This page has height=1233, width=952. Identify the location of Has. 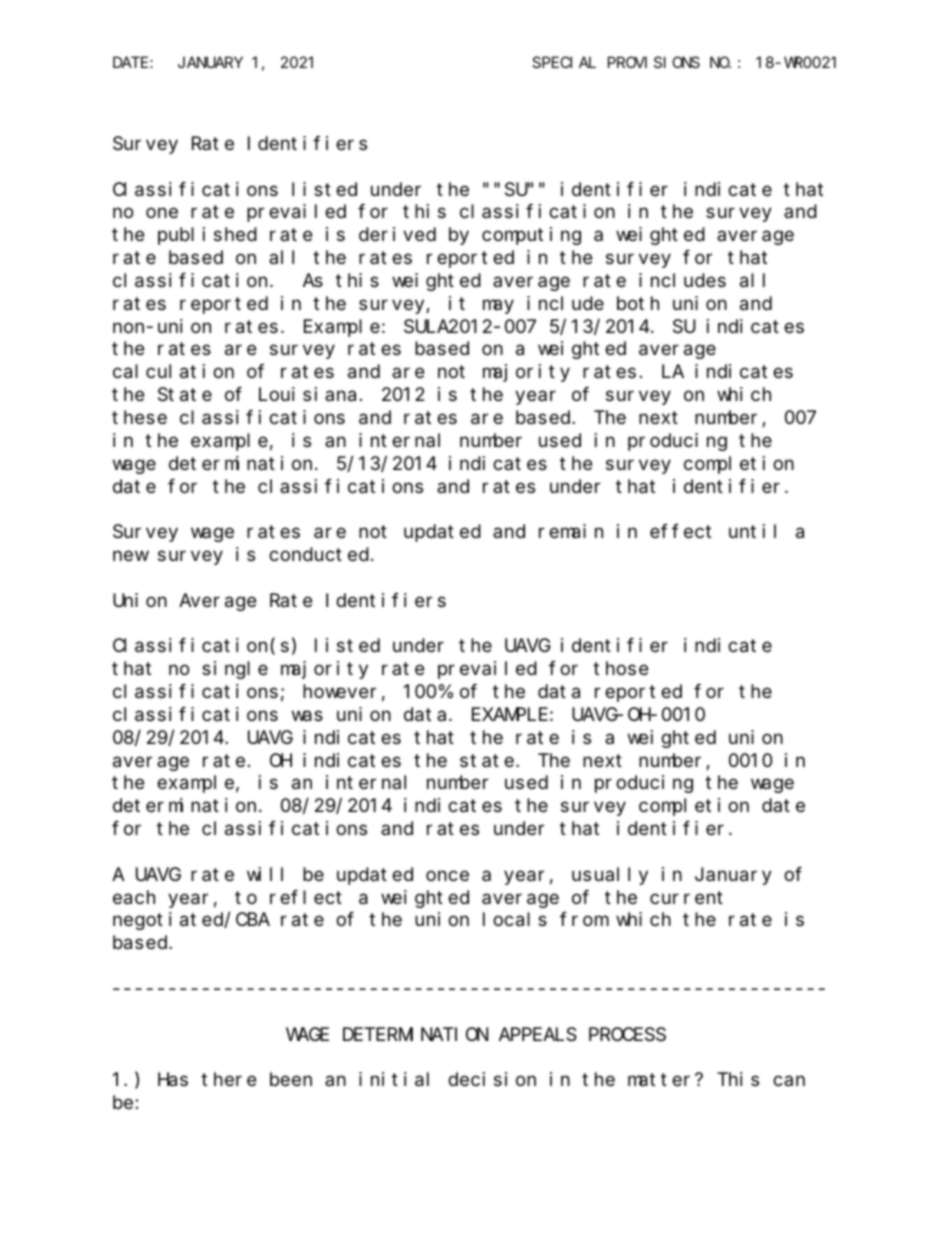
(173, 1080).
